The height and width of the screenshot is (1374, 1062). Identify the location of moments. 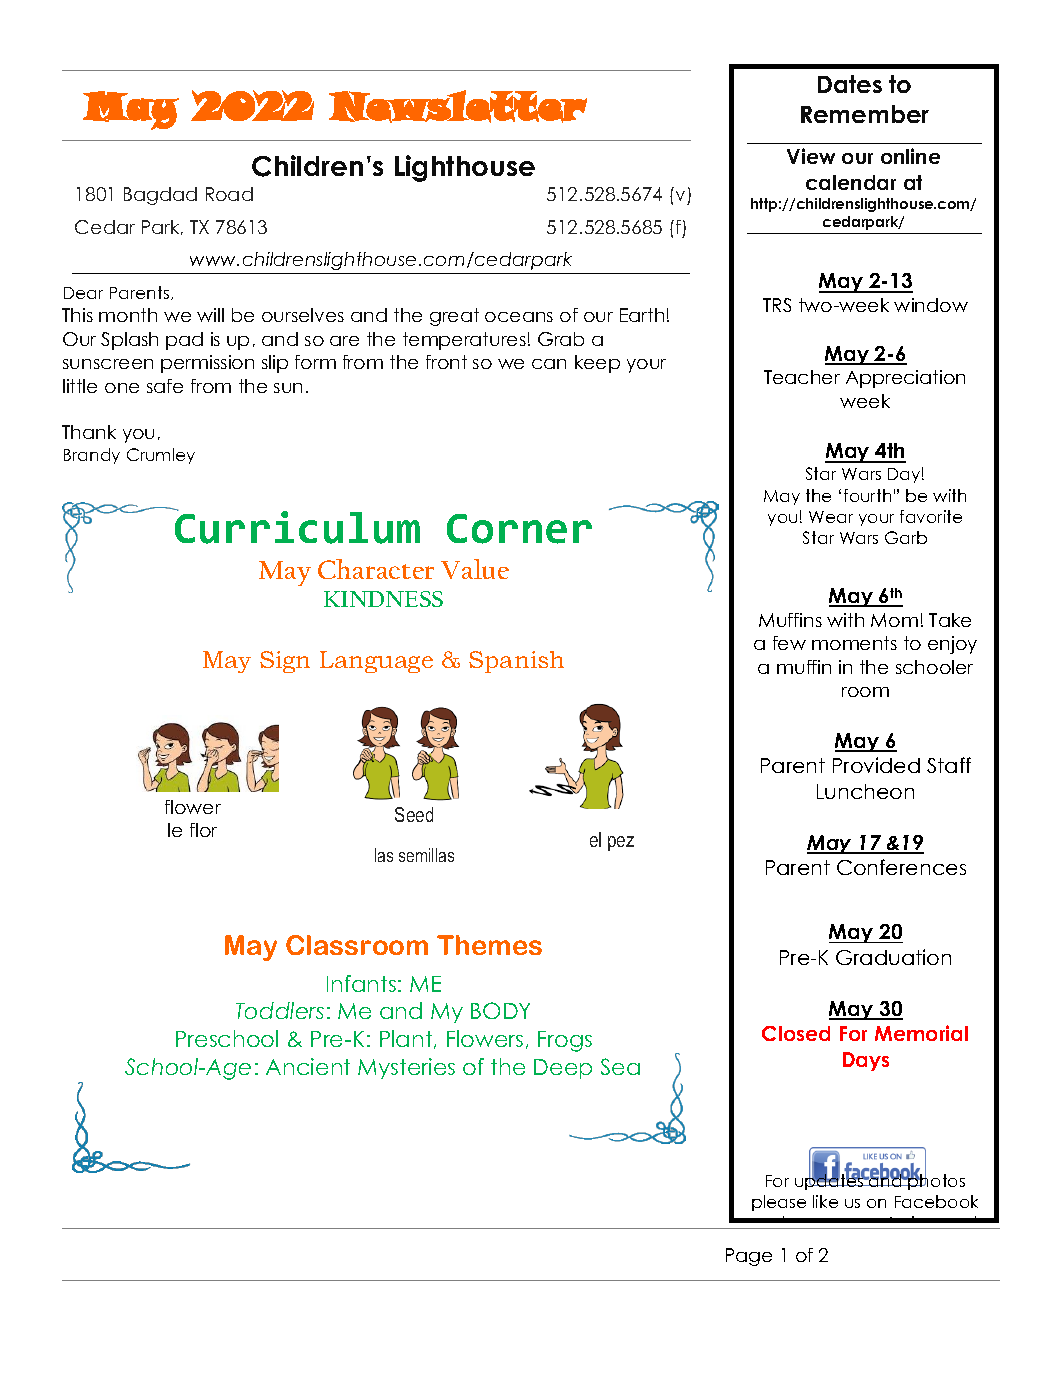
(854, 643).
